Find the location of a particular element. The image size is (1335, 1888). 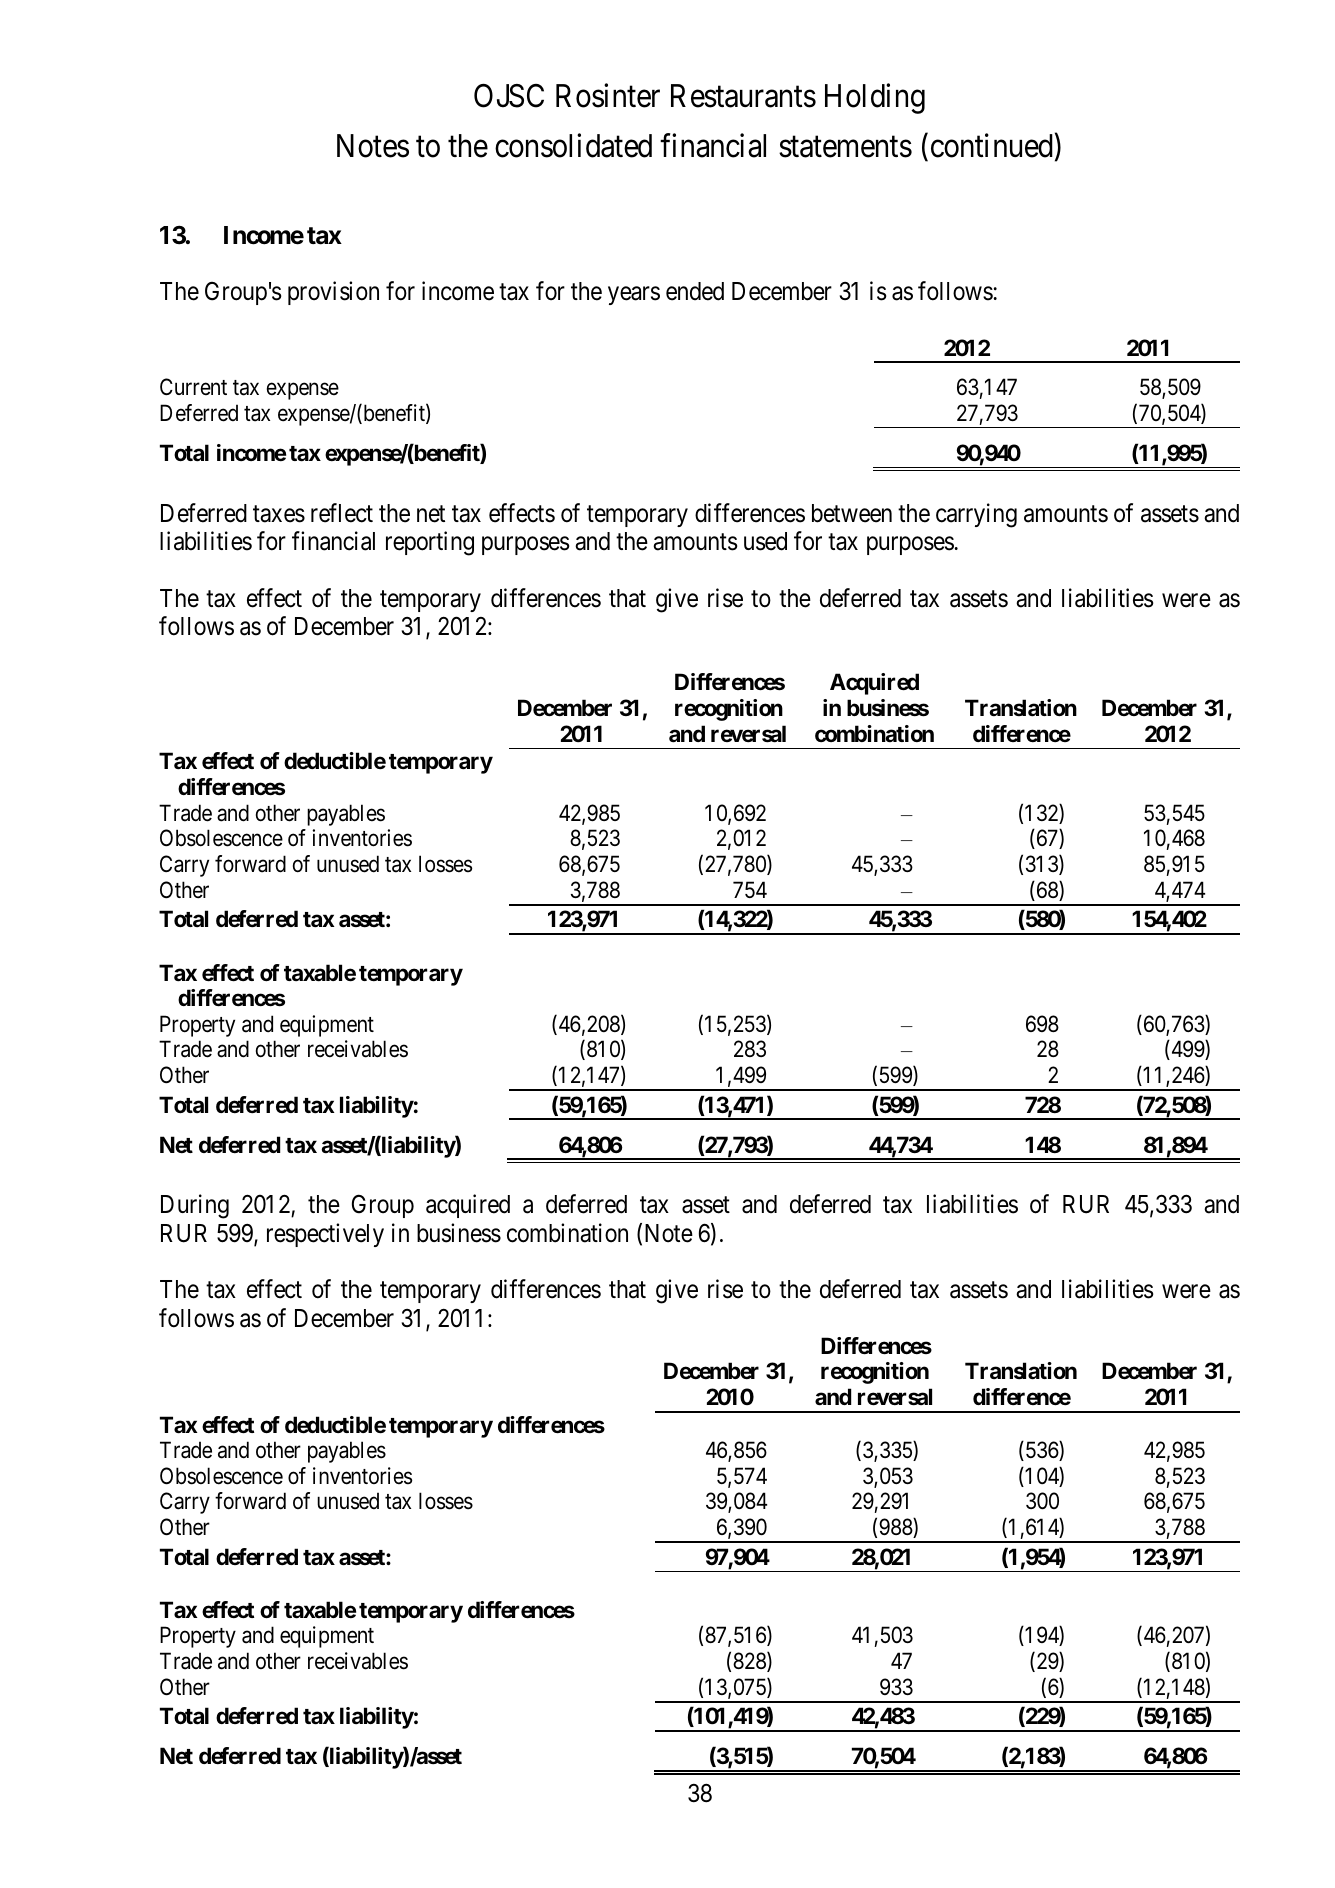

During is located at coordinates (195, 1207).
